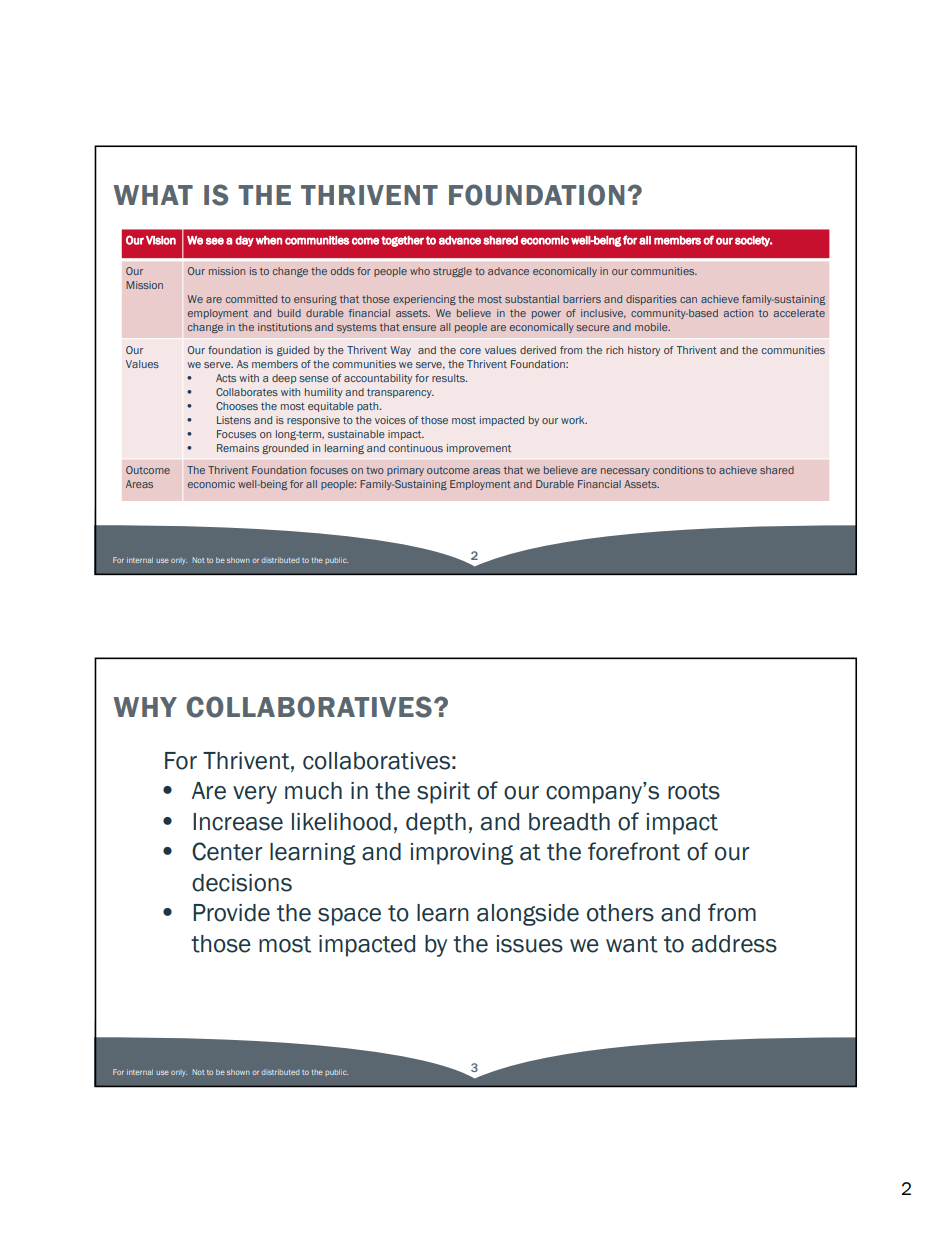 Image resolution: width=952 pixels, height=1233 pixels. Describe the element at coordinates (402, 241) in the image. I see `together` at that location.
